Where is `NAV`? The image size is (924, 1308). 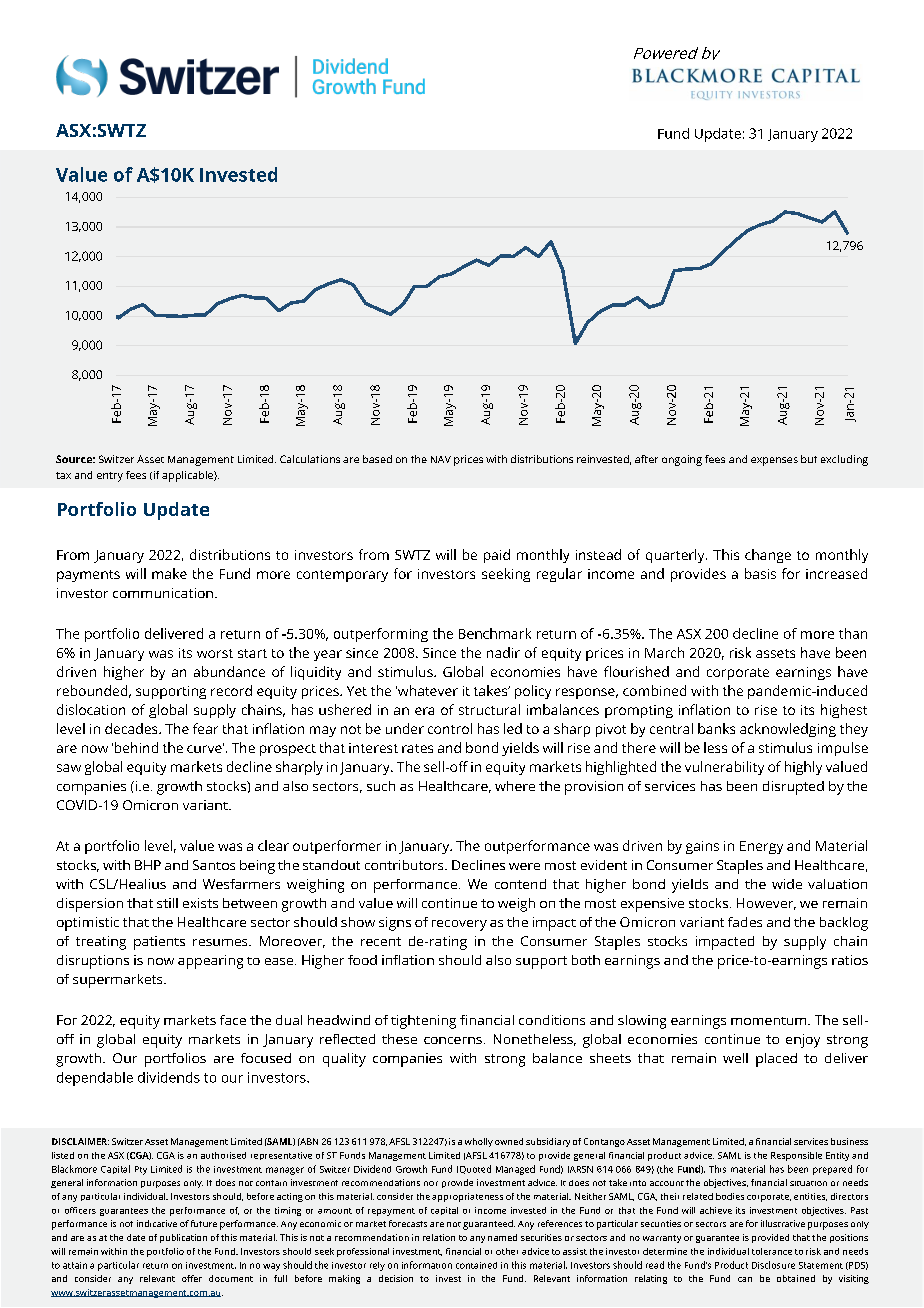 NAV is located at coordinates (441, 459).
